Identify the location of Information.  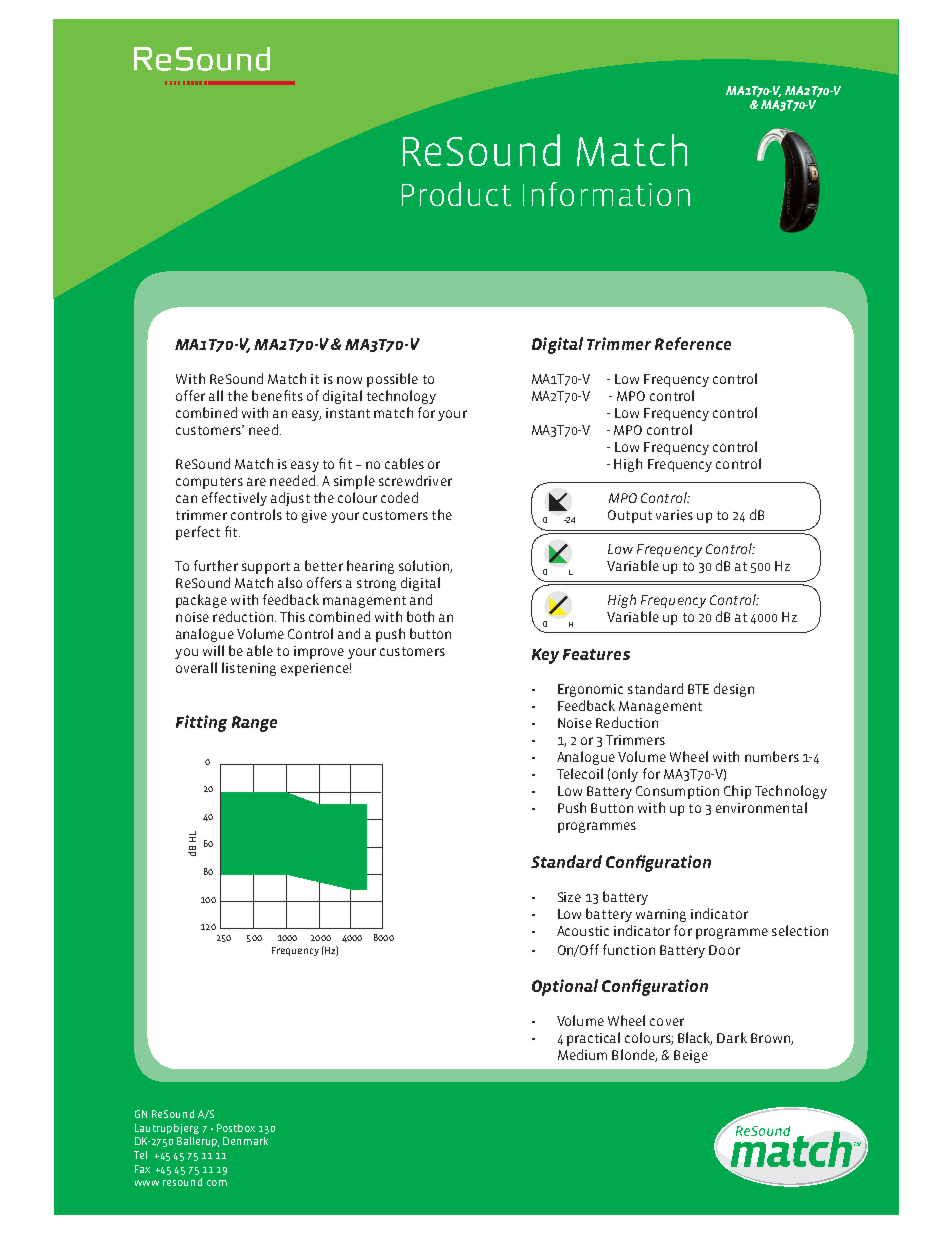
(606, 194).
